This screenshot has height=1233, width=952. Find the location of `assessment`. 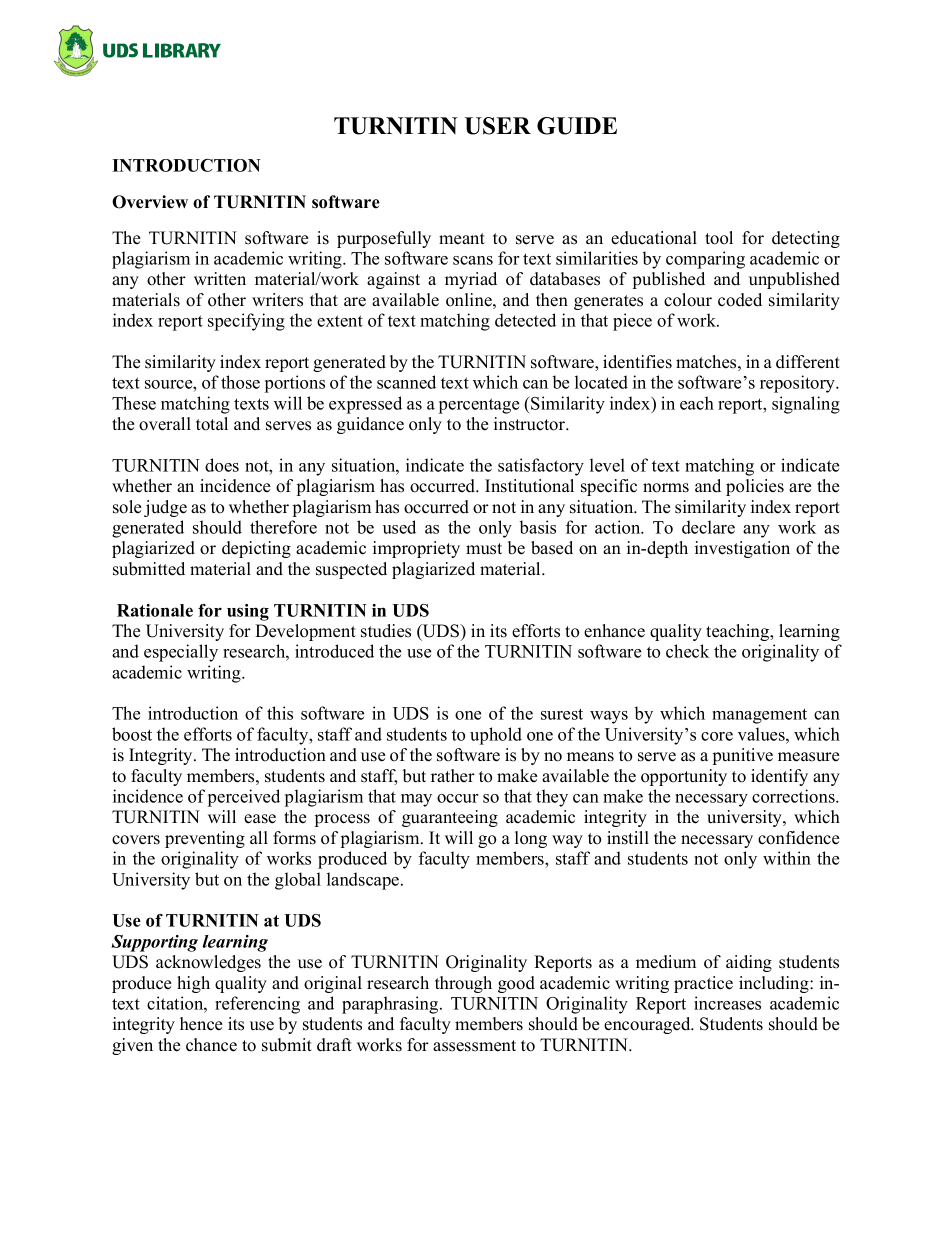

assessment is located at coordinates (474, 1046).
